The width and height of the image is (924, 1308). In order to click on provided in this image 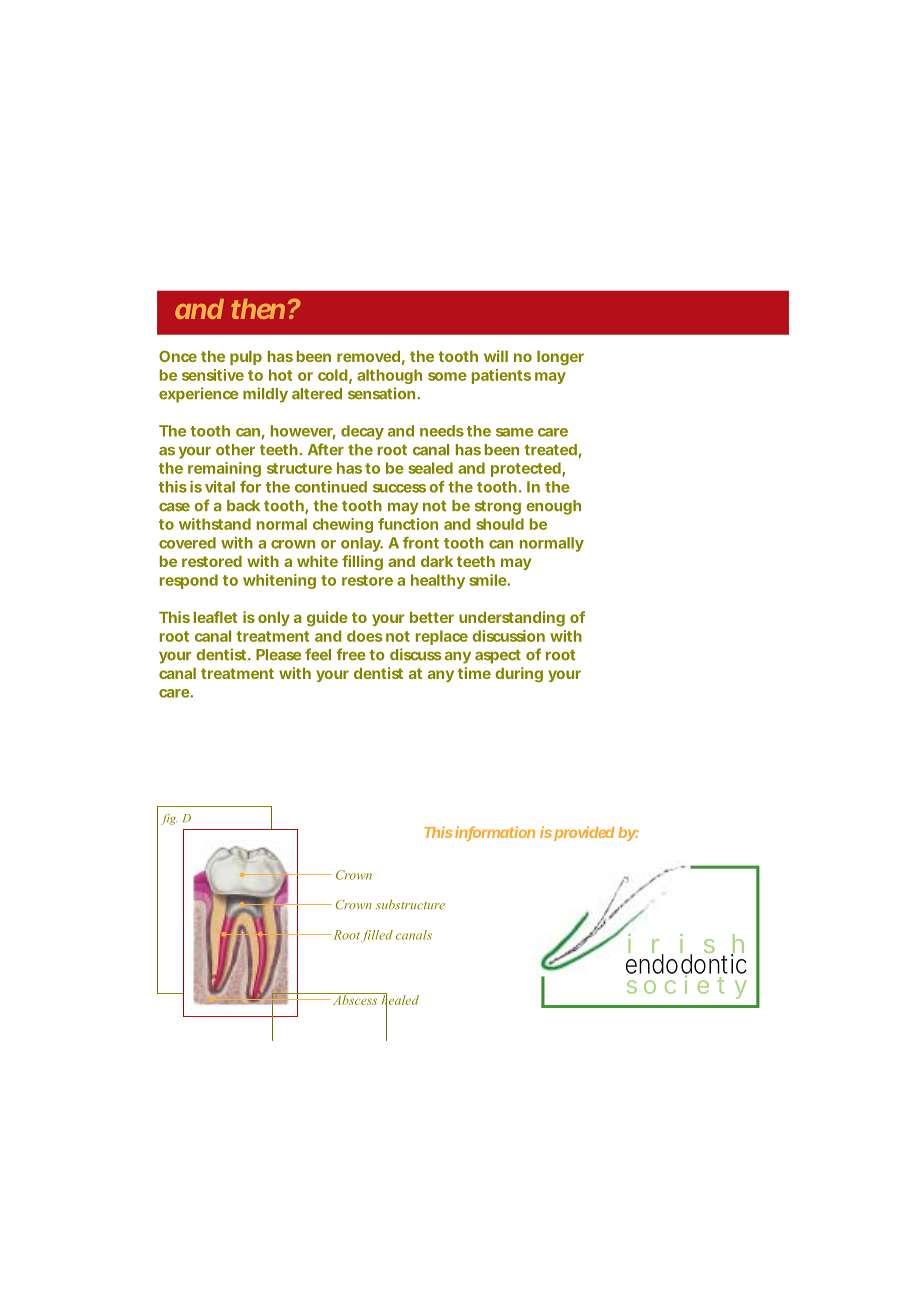, I will do `click(584, 833)`.
